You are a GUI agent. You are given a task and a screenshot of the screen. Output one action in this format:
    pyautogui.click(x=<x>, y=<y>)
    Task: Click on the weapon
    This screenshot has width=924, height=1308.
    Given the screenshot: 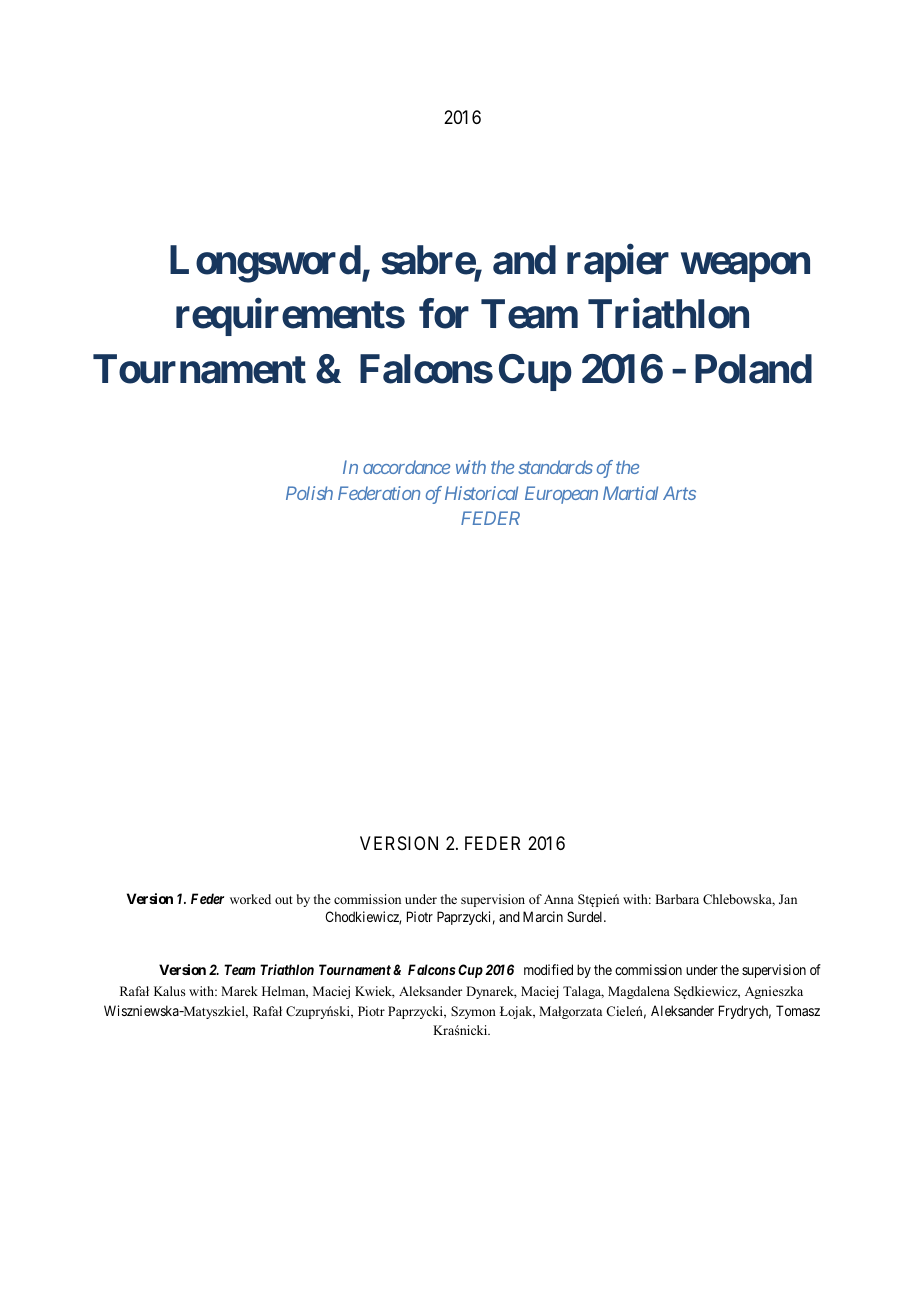 What is the action you would take?
    pyautogui.click(x=745, y=267)
